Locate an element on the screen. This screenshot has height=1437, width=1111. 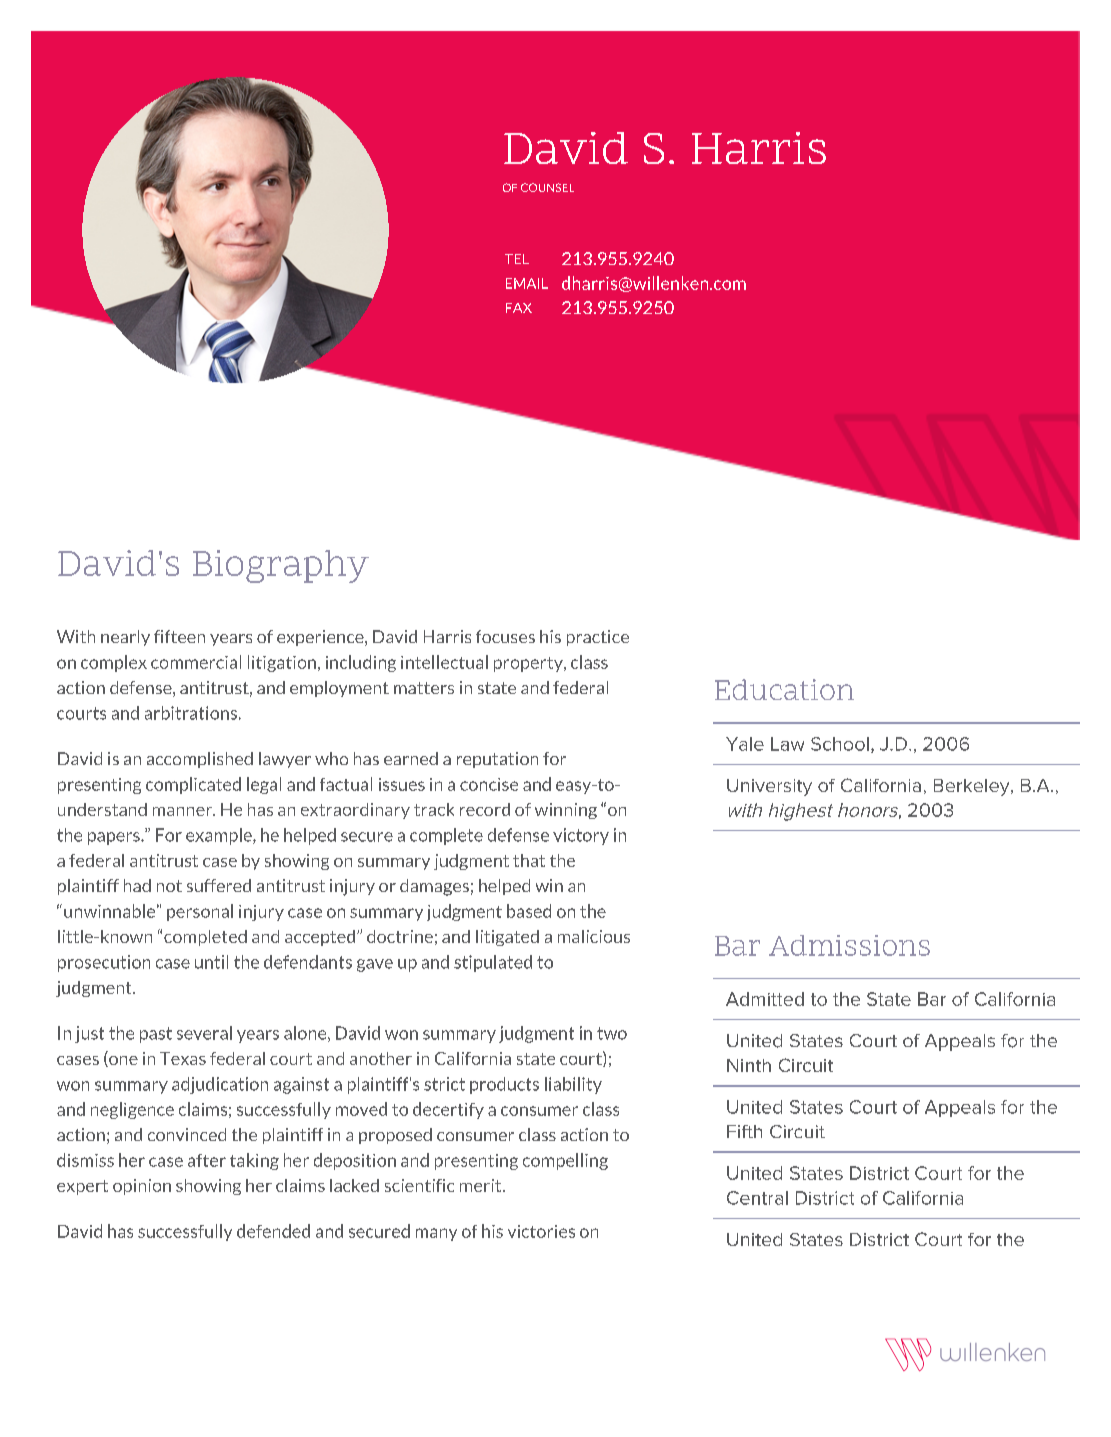
COUNSEL is located at coordinates (547, 187).
